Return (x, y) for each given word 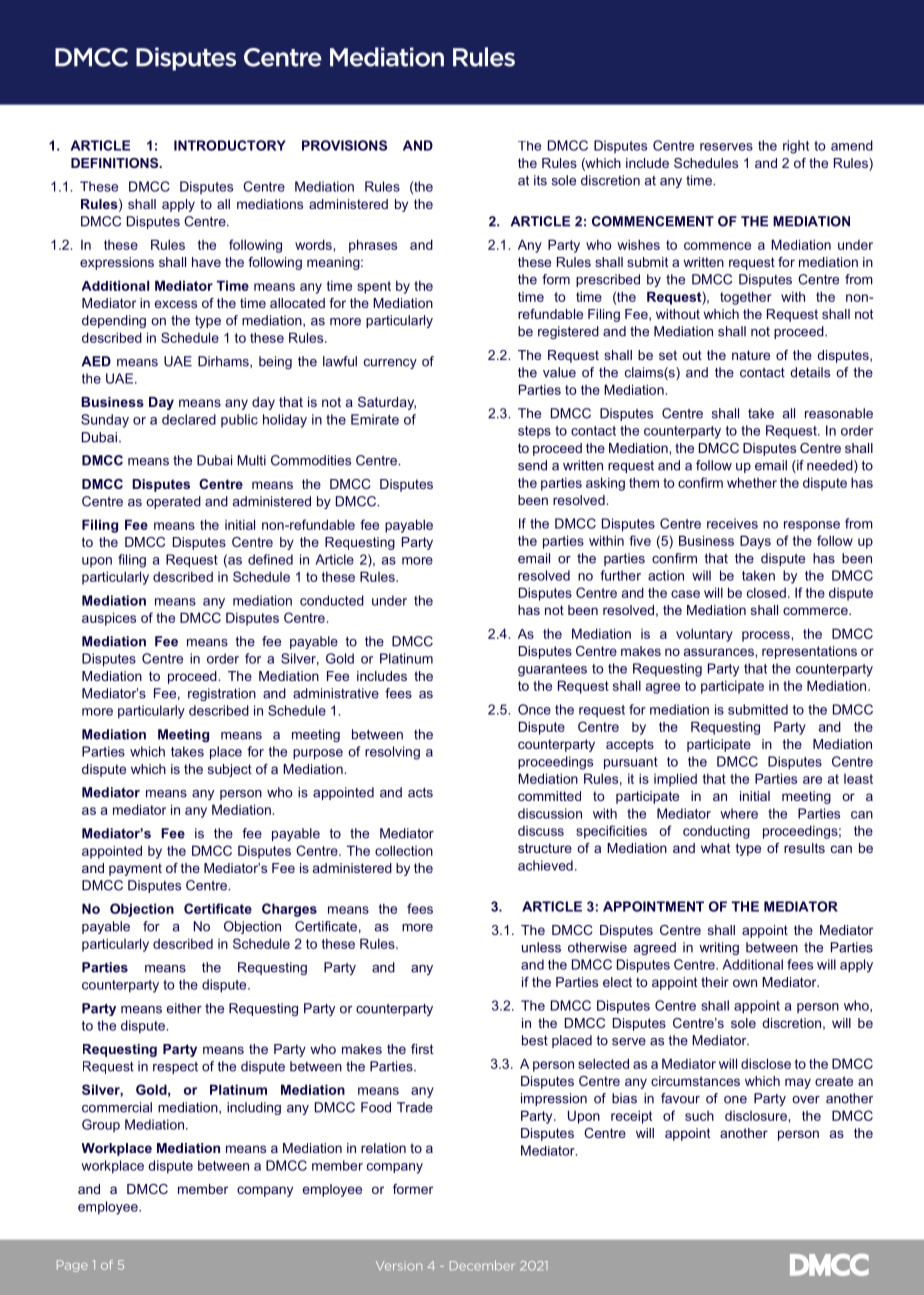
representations (809, 652)
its (540, 180)
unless (541, 947)
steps (534, 432)
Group (101, 1125)
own (745, 983)
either (184, 1008)
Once (534, 709)
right (796, 147)
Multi (251, 460)
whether (752, 482)
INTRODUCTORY (230, 145)
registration (222, 694)
